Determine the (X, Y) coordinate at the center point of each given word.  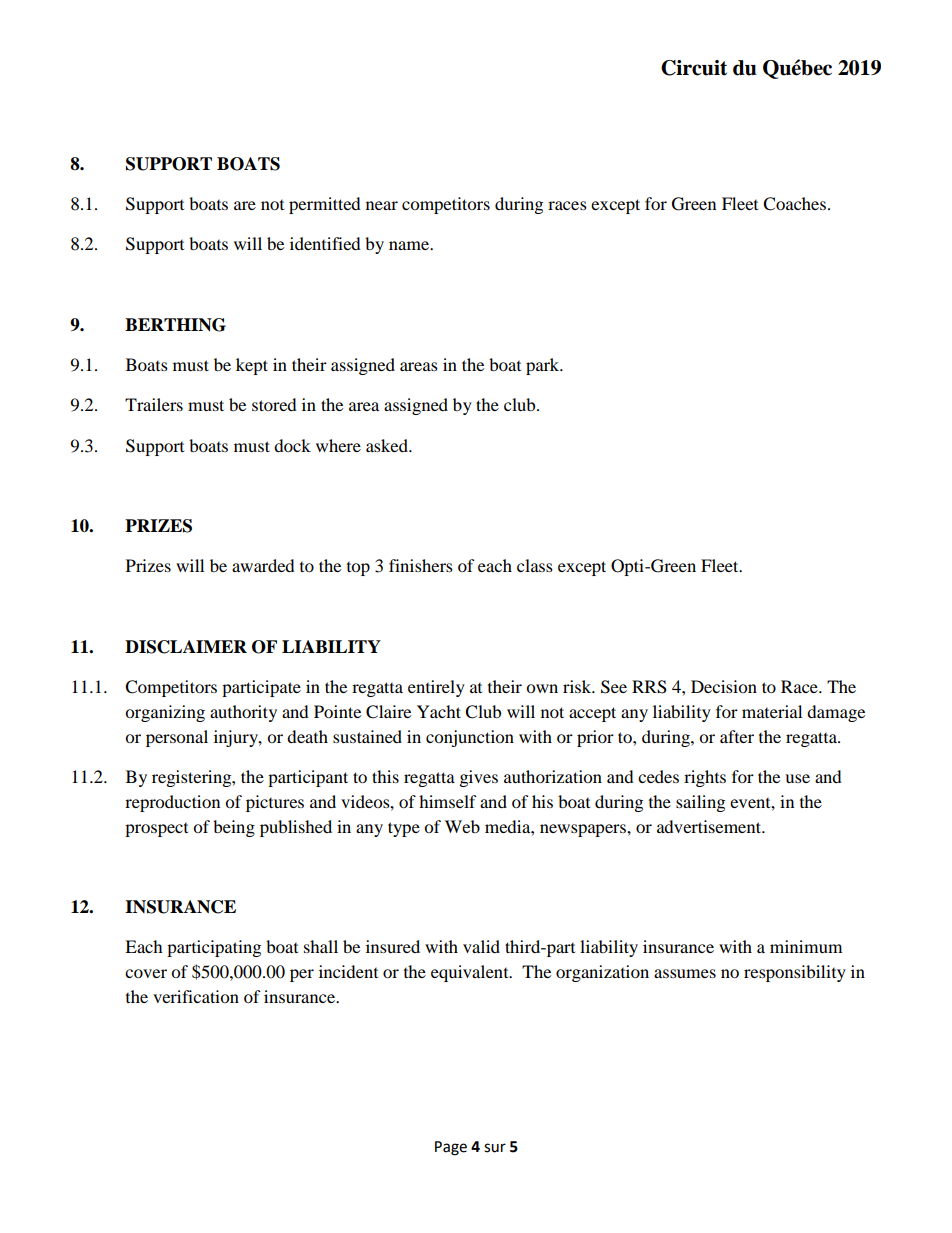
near (382, 205)
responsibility (795, 973)
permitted (325, 205)
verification (196, 996)
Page (451, 1148)
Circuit (694, 68)
